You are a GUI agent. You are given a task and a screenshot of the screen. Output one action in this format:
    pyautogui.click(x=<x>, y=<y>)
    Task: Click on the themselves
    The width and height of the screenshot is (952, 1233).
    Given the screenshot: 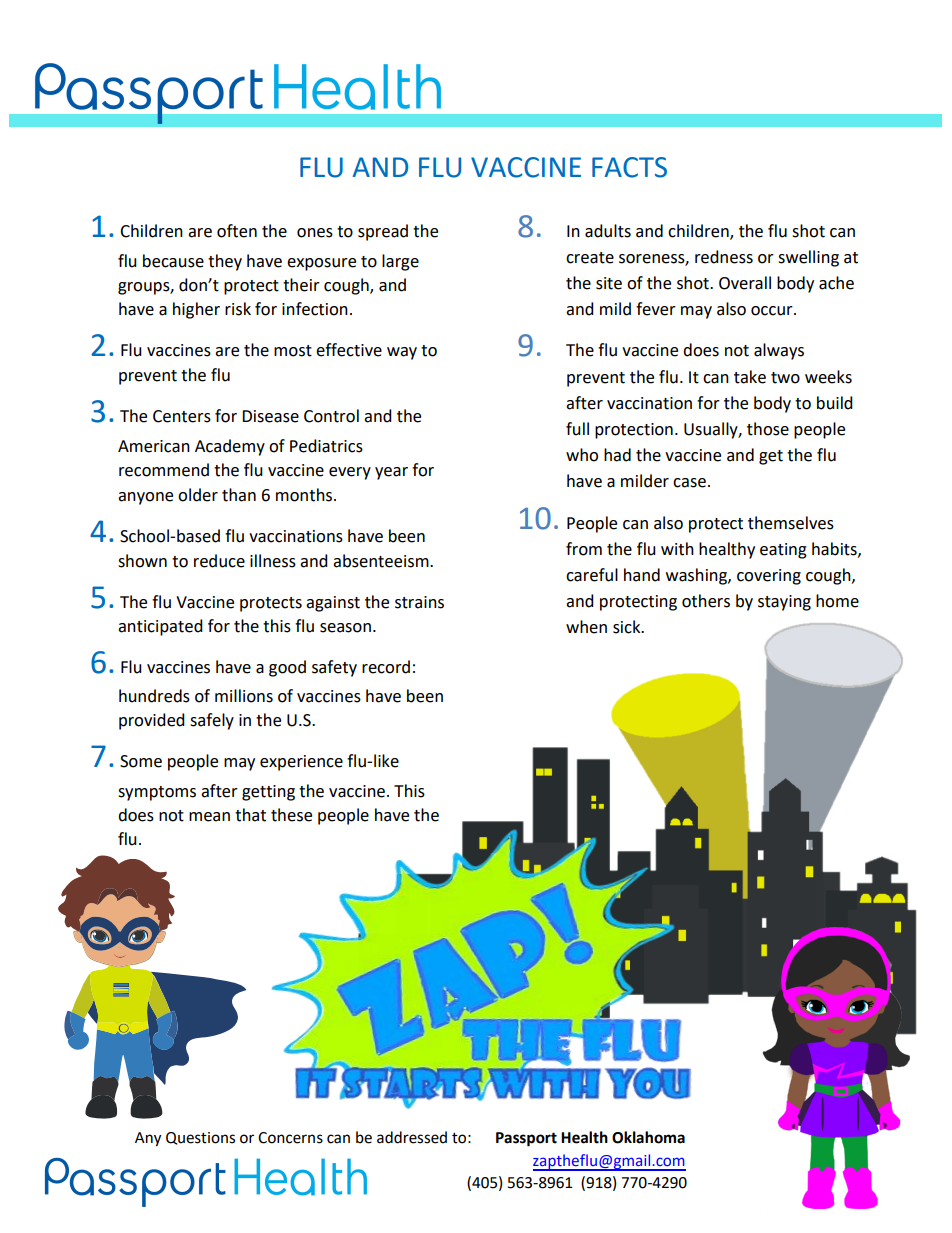 What is the action you would take?
    pyautogui.click(x=791, y=523)
